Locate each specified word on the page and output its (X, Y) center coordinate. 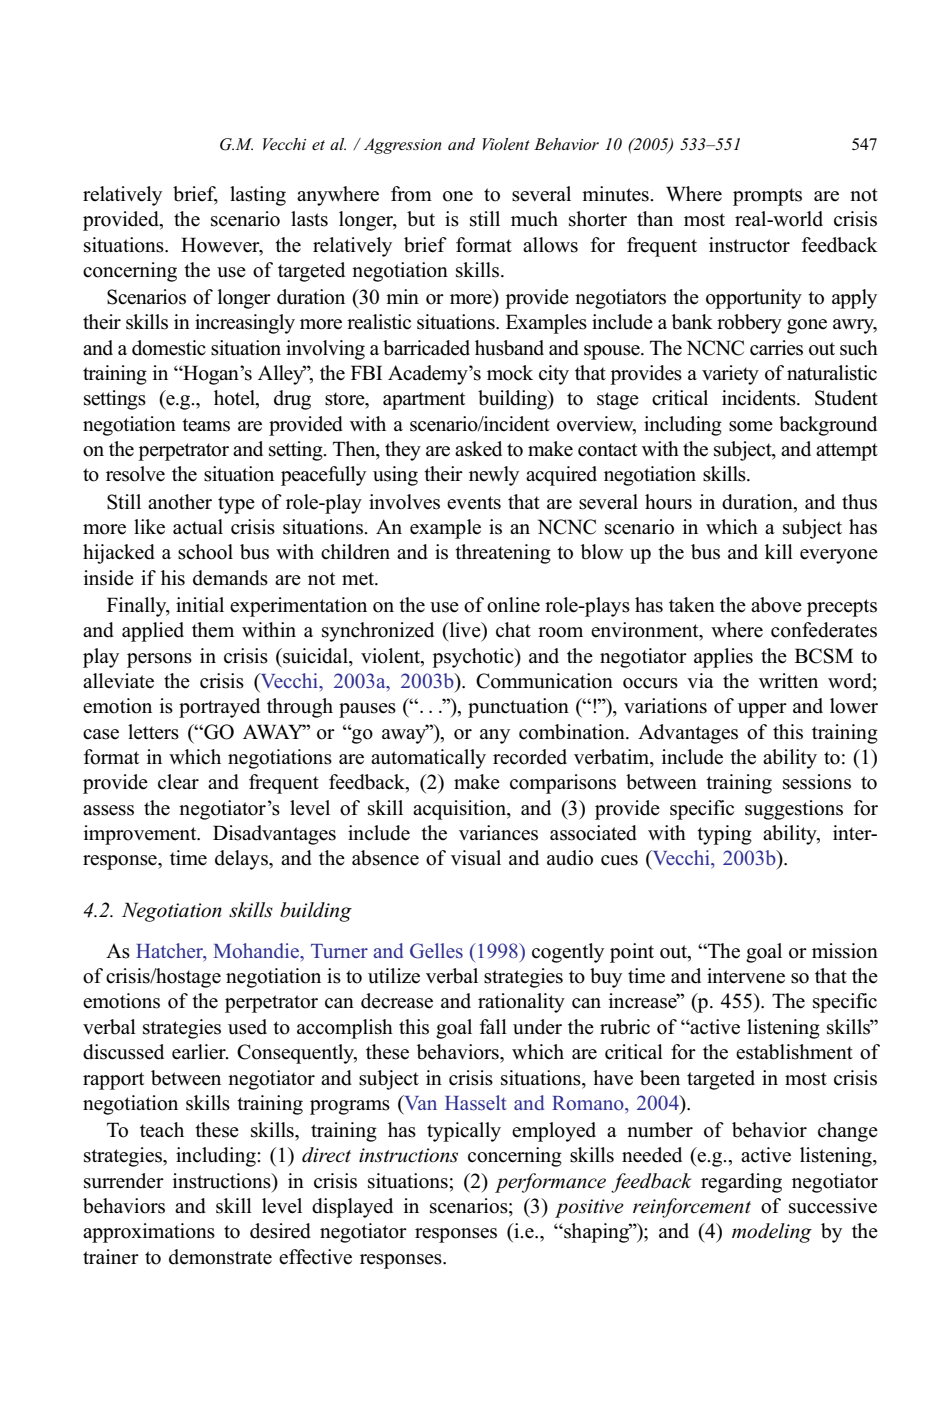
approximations (149, 1233)
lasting (258, 196)
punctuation (518, 708)
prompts (767, 197)
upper (762, 710)
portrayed (219, 708)
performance (550, 1183)
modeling (772, 1233)
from (411, 194)
